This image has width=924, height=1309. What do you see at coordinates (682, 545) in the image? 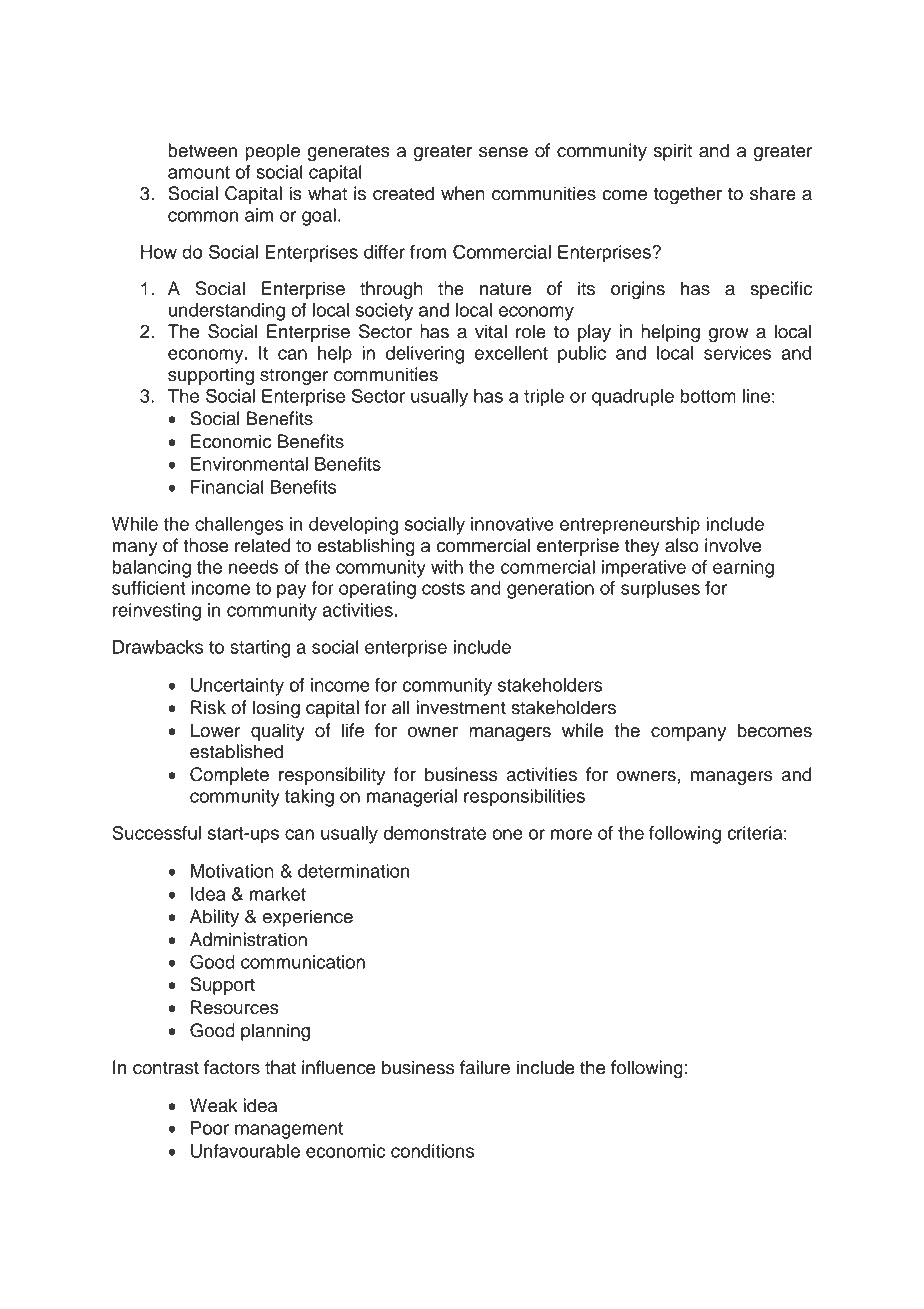
I see `also` at bounding box center [682, 545].
